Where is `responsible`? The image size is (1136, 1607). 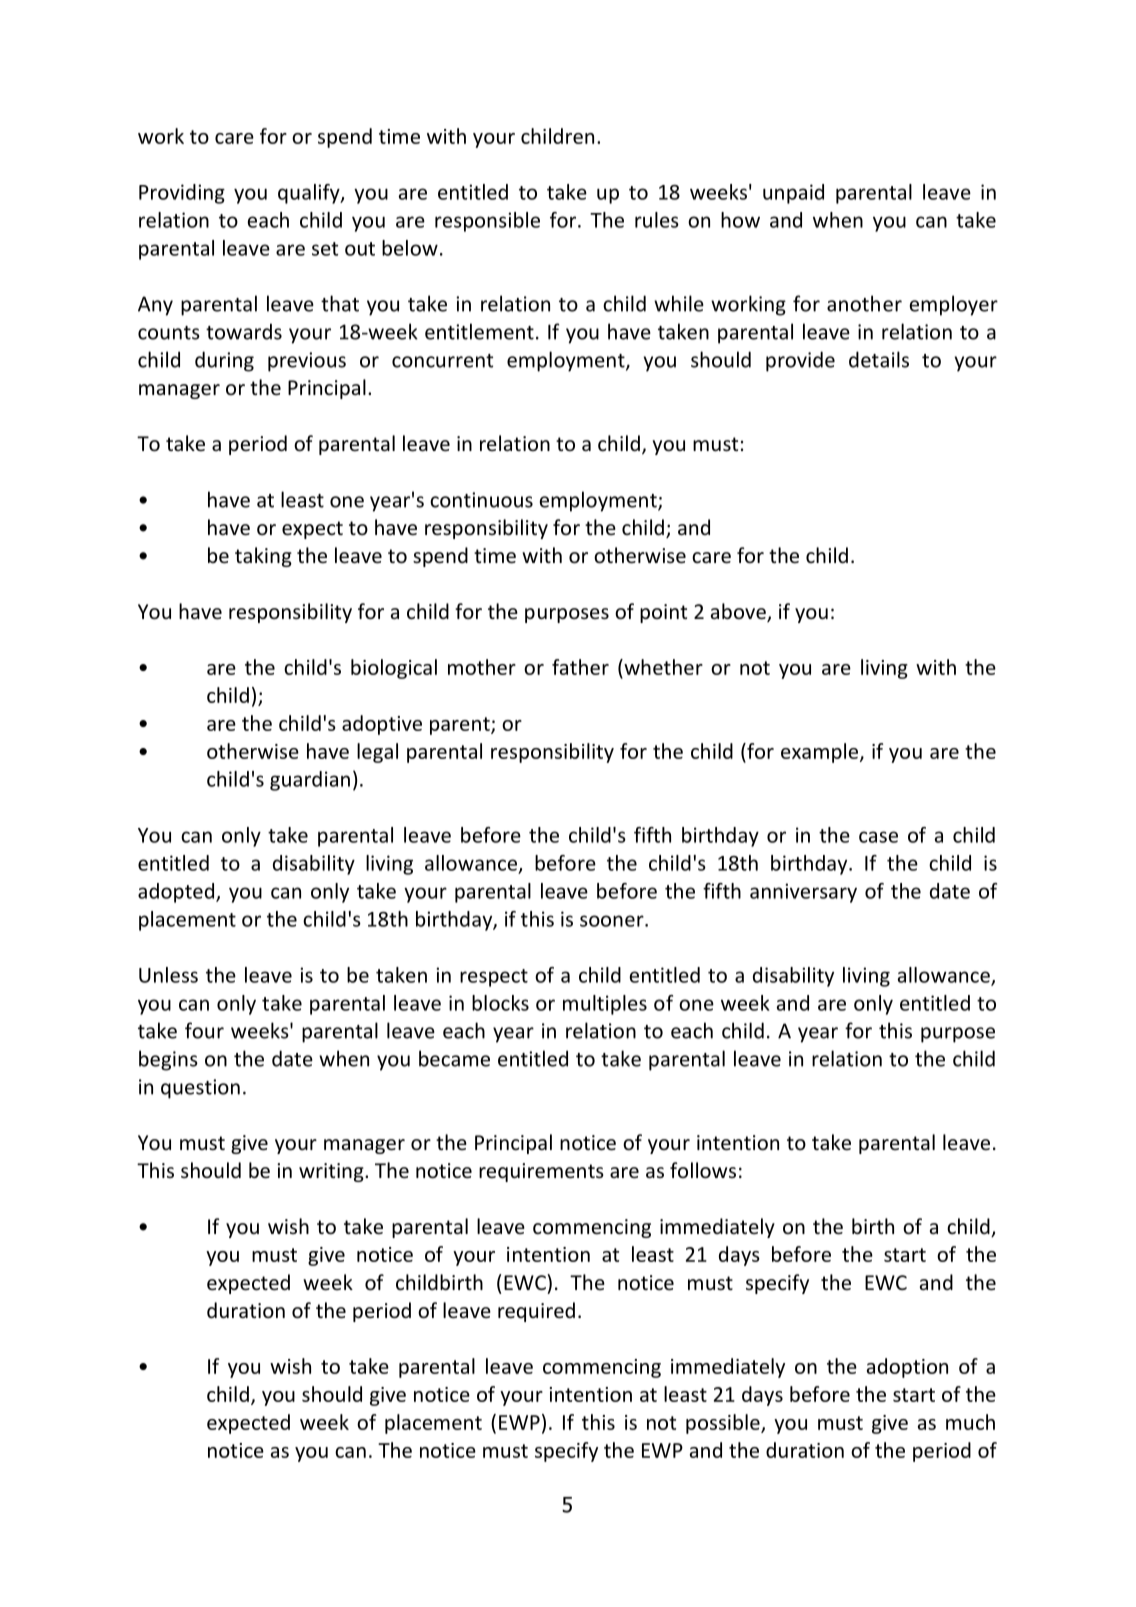 responsible is located at coordinates (487, 222).
